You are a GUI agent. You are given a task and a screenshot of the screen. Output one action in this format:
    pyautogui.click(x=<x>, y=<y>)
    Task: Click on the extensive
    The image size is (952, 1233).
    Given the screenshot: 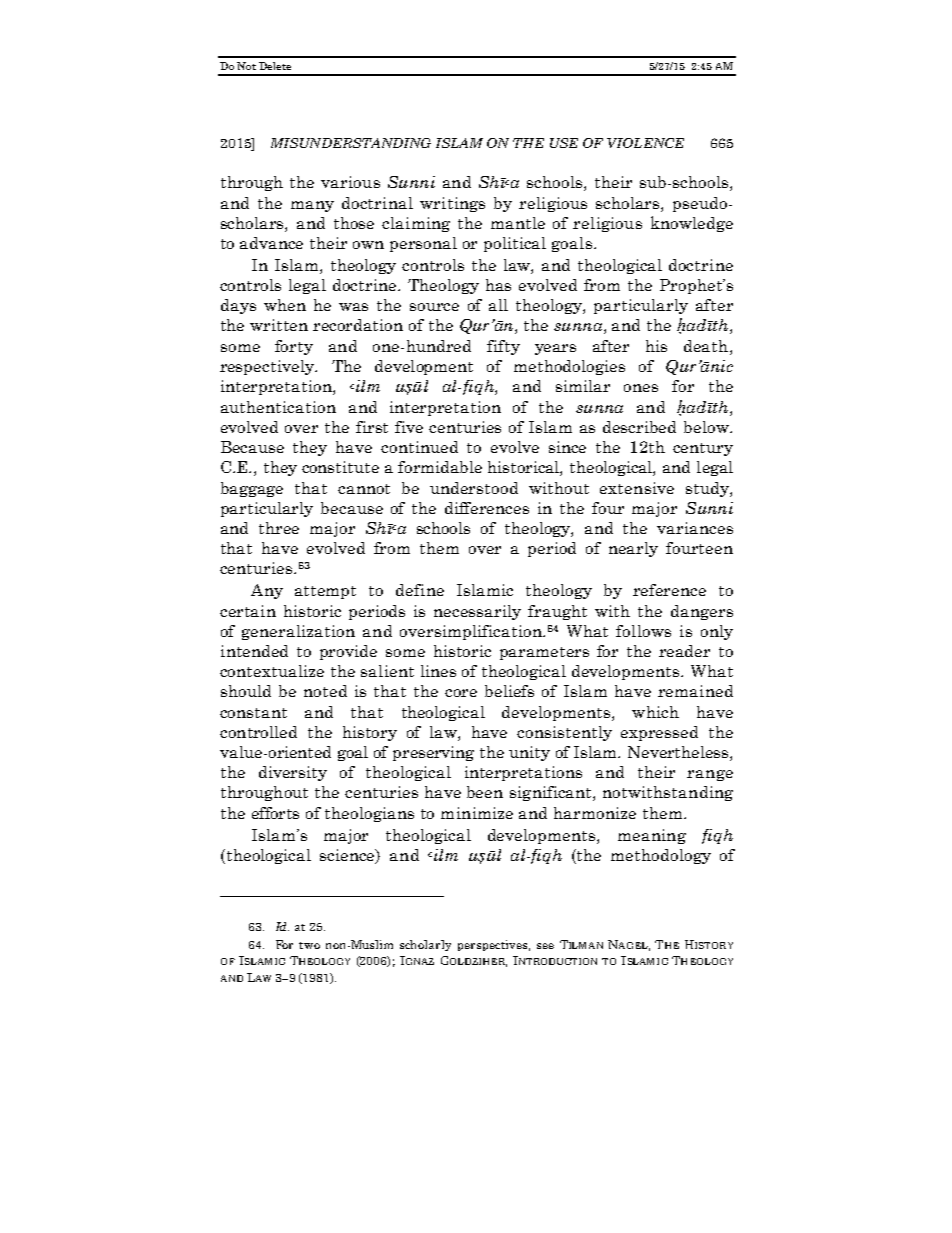 What is the action you would take?
    pyautogui.click(x=637, y=488)
